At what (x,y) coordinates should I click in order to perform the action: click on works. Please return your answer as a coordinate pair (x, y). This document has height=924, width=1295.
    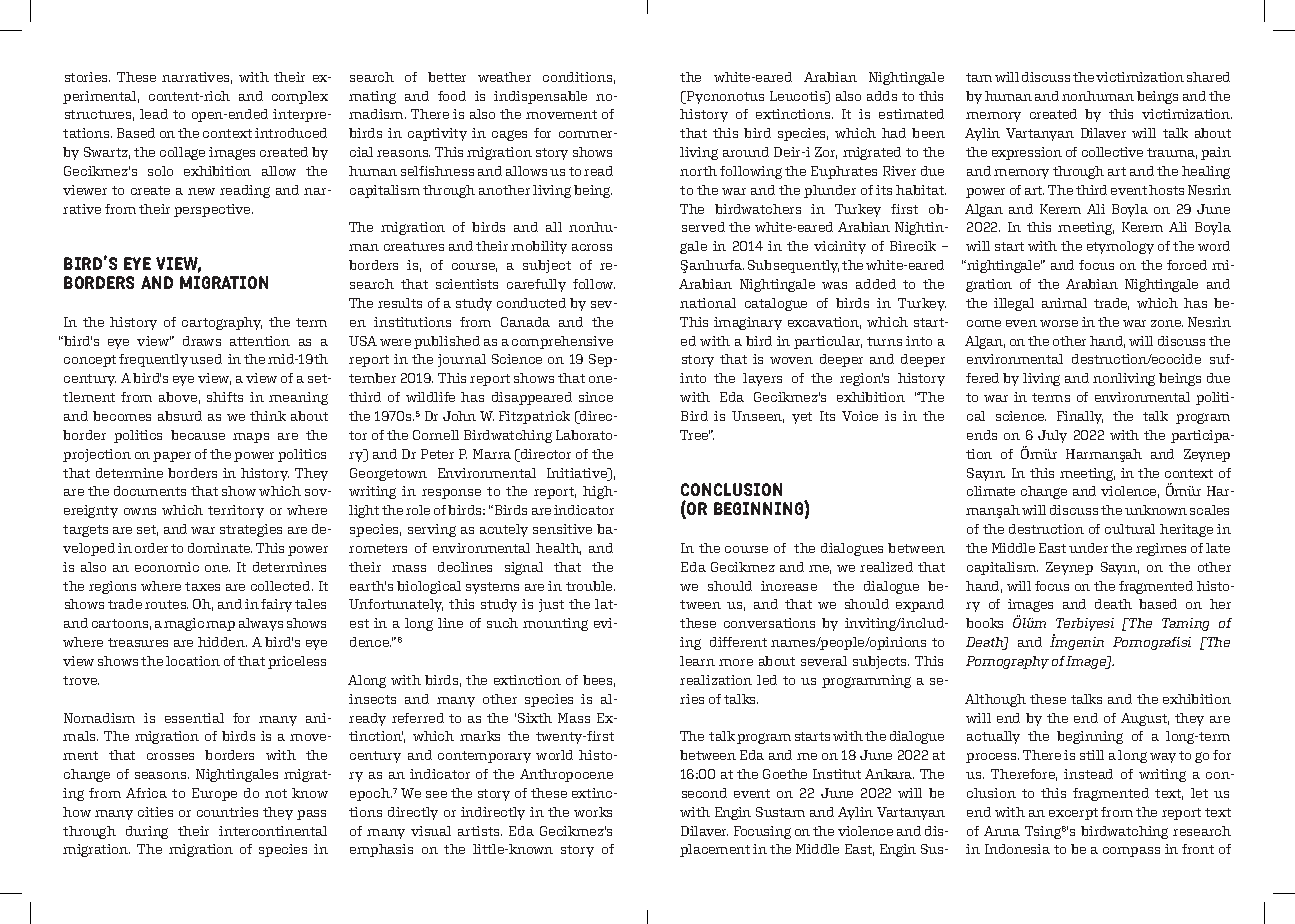
    Looking at the image, I should click on (593, 812).
